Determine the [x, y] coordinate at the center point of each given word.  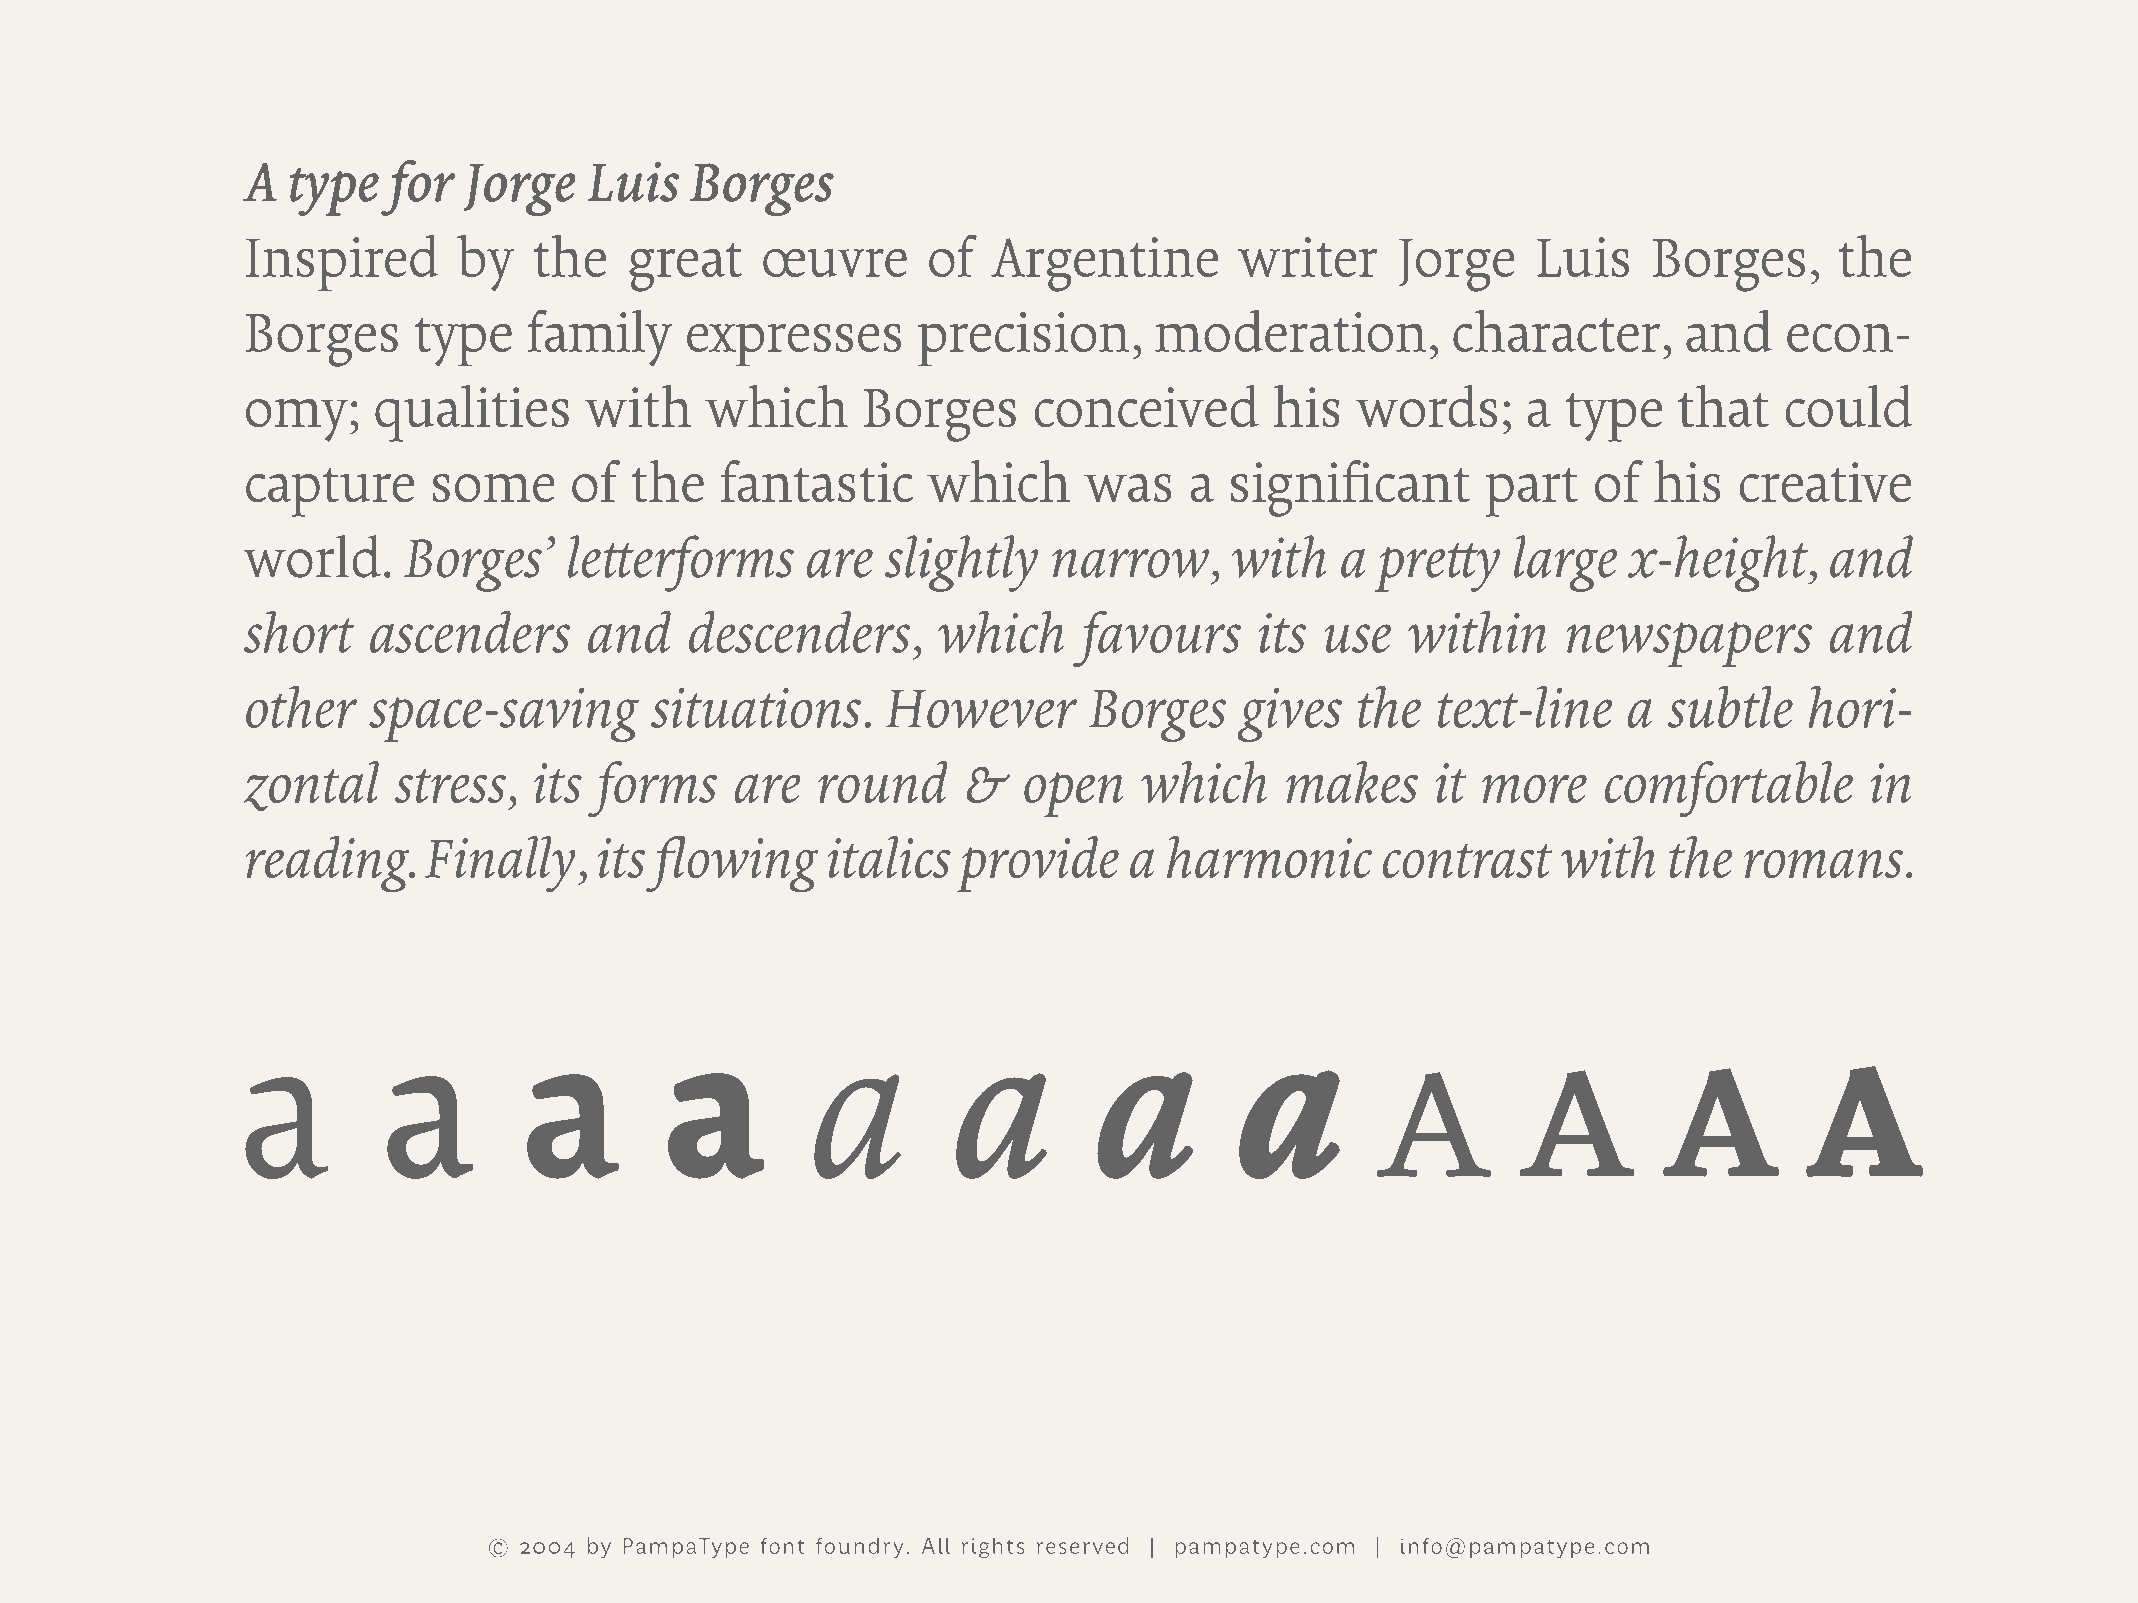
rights [992, 1547]
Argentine [1104, 264]
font [783, 1545]
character [1556, 331]
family [600, 338]
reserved [1082, 1545]
